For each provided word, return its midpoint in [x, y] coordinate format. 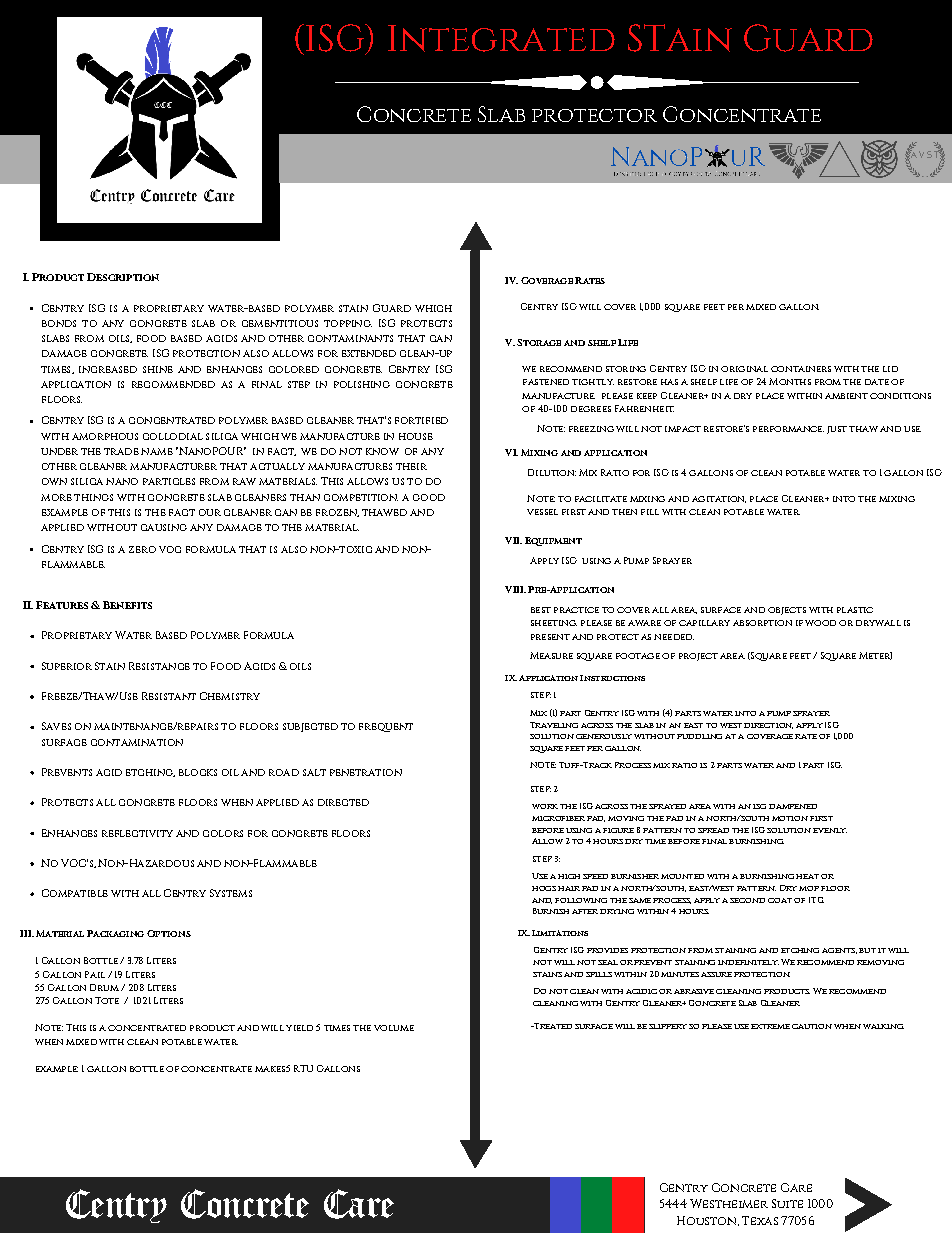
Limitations [560, 933]
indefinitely [748, 962]
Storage [539, 342]
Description [123, 277]
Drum [104, 987]
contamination [137, 742]
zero [142, 549]
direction [768, 726]
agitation [719, 499]
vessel [542, 512]
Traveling [554, 725]
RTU [303, 1068]
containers [801, 369]
